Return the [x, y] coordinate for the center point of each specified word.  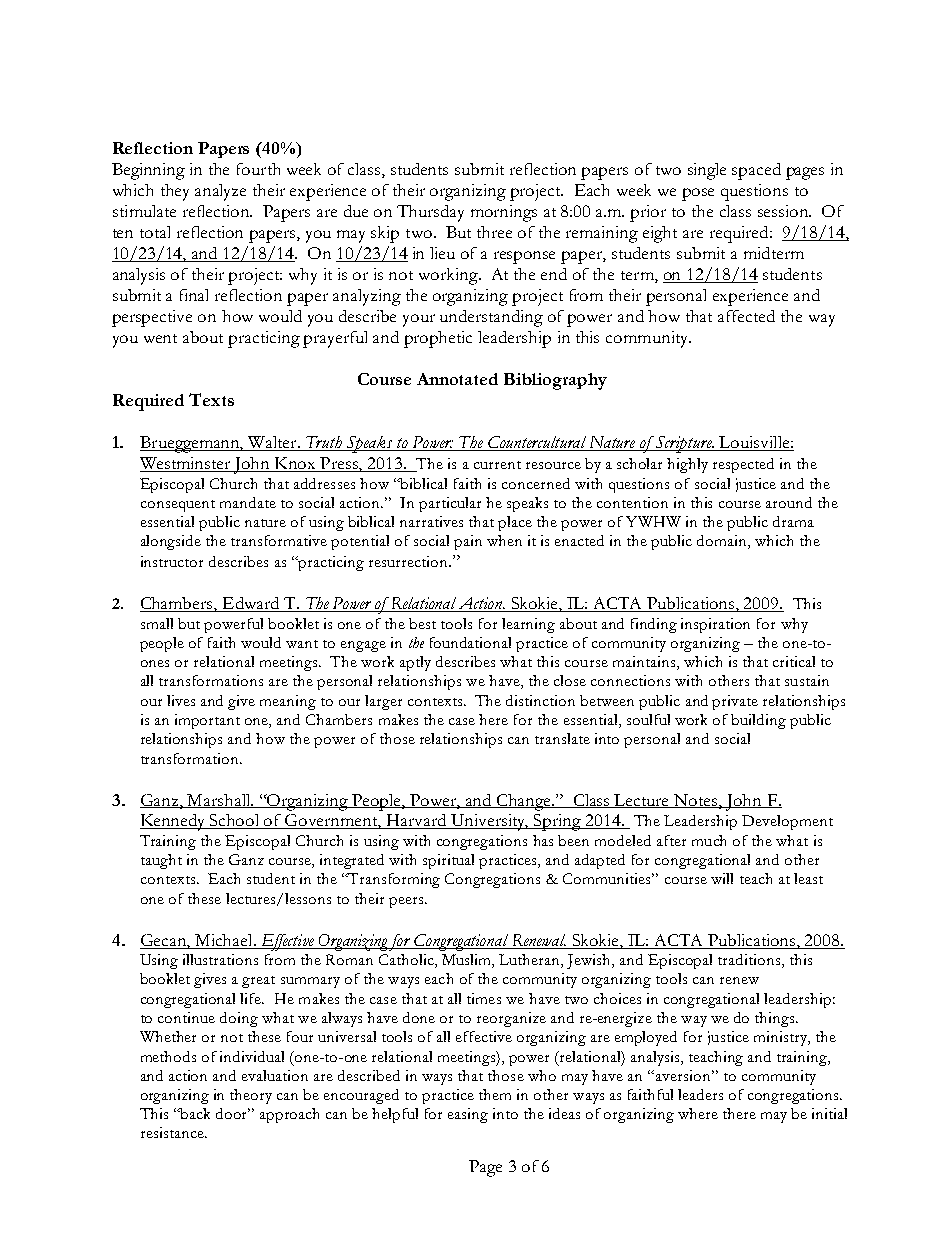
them [495, 1094]
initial [829, 1113]
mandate [248, 502]
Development [787, 822]
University [488, 822]
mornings [504, 213]
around [789, 502]
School [235, 821]
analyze [220, 192]
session [784, 211]
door [233, 1113]
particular [450, 504]
